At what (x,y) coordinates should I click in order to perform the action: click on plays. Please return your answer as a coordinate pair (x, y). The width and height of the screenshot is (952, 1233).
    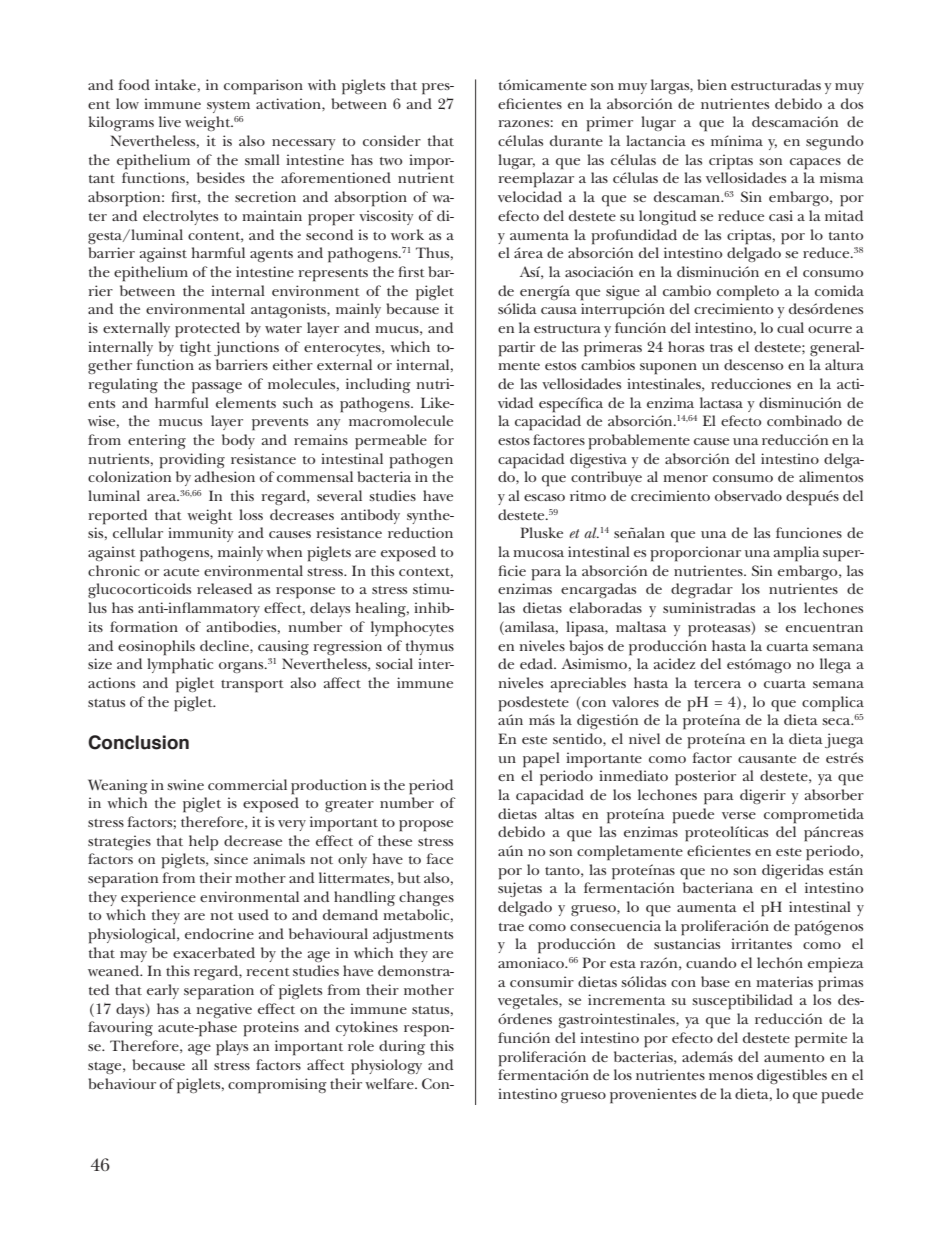
    Looking at the image, I should click on (232, 1048).
